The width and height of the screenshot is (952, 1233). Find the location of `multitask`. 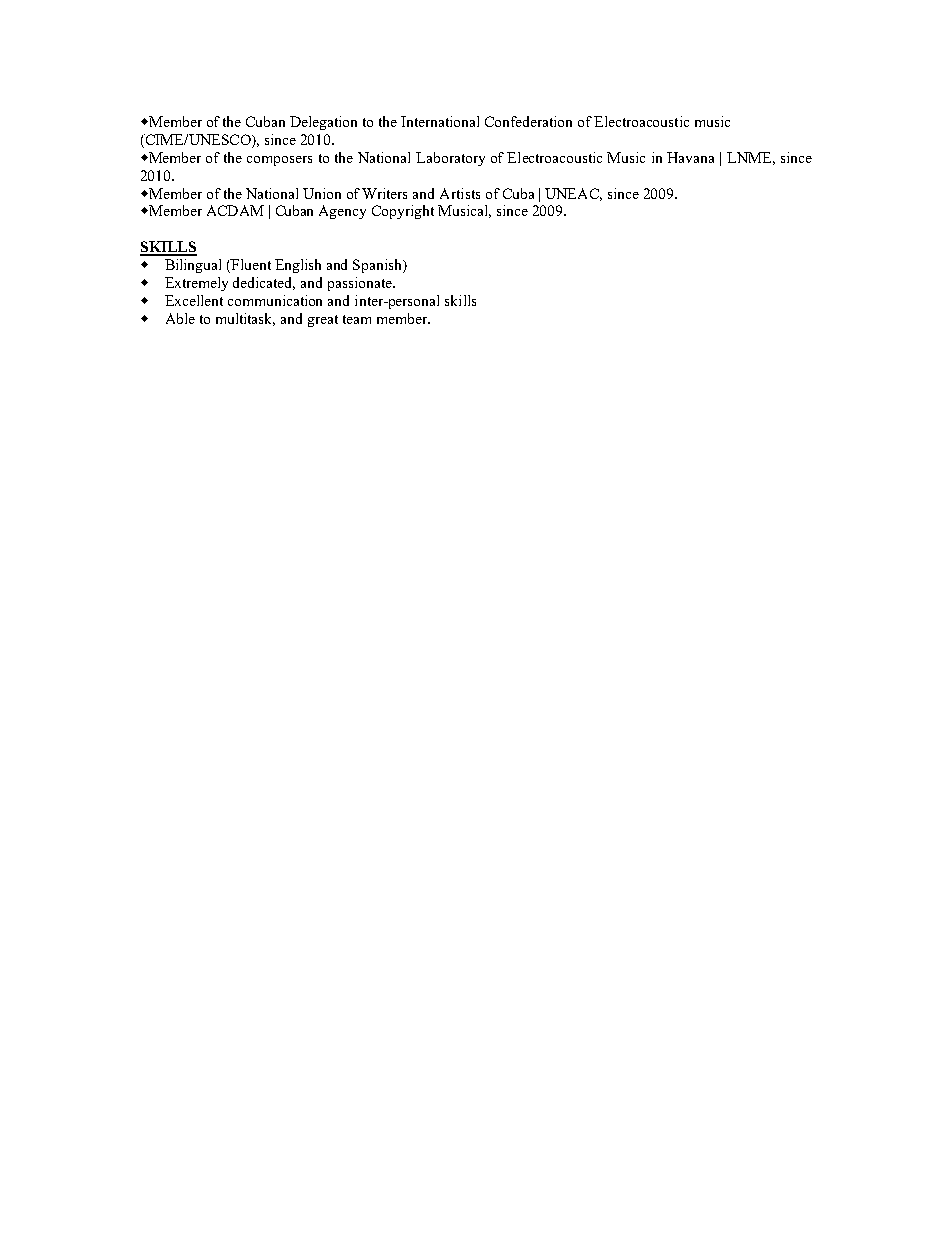

multitask is located at coordinates (245, 319).
